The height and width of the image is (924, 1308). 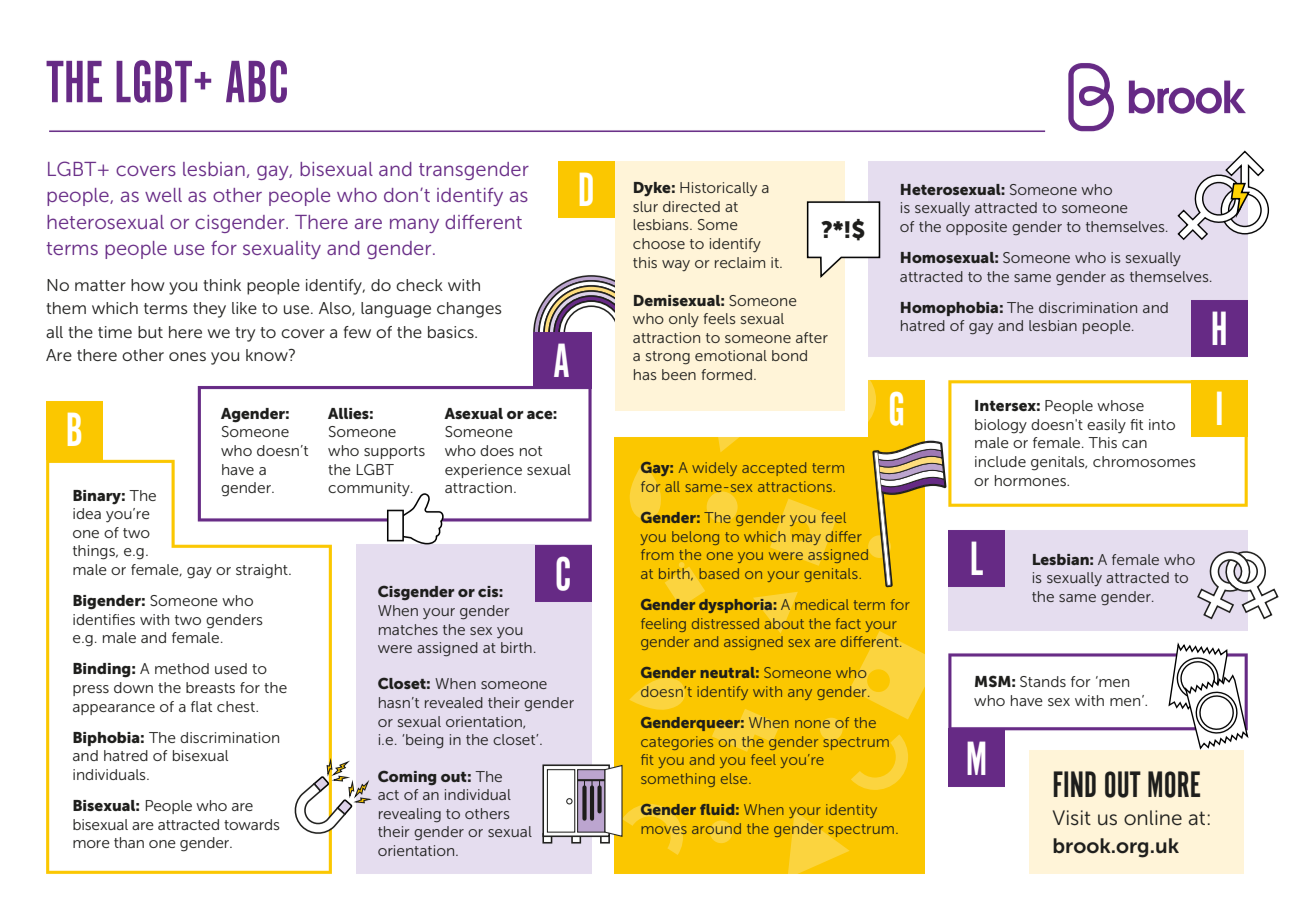 I want to click on widely, so click(x=714, y=469).
